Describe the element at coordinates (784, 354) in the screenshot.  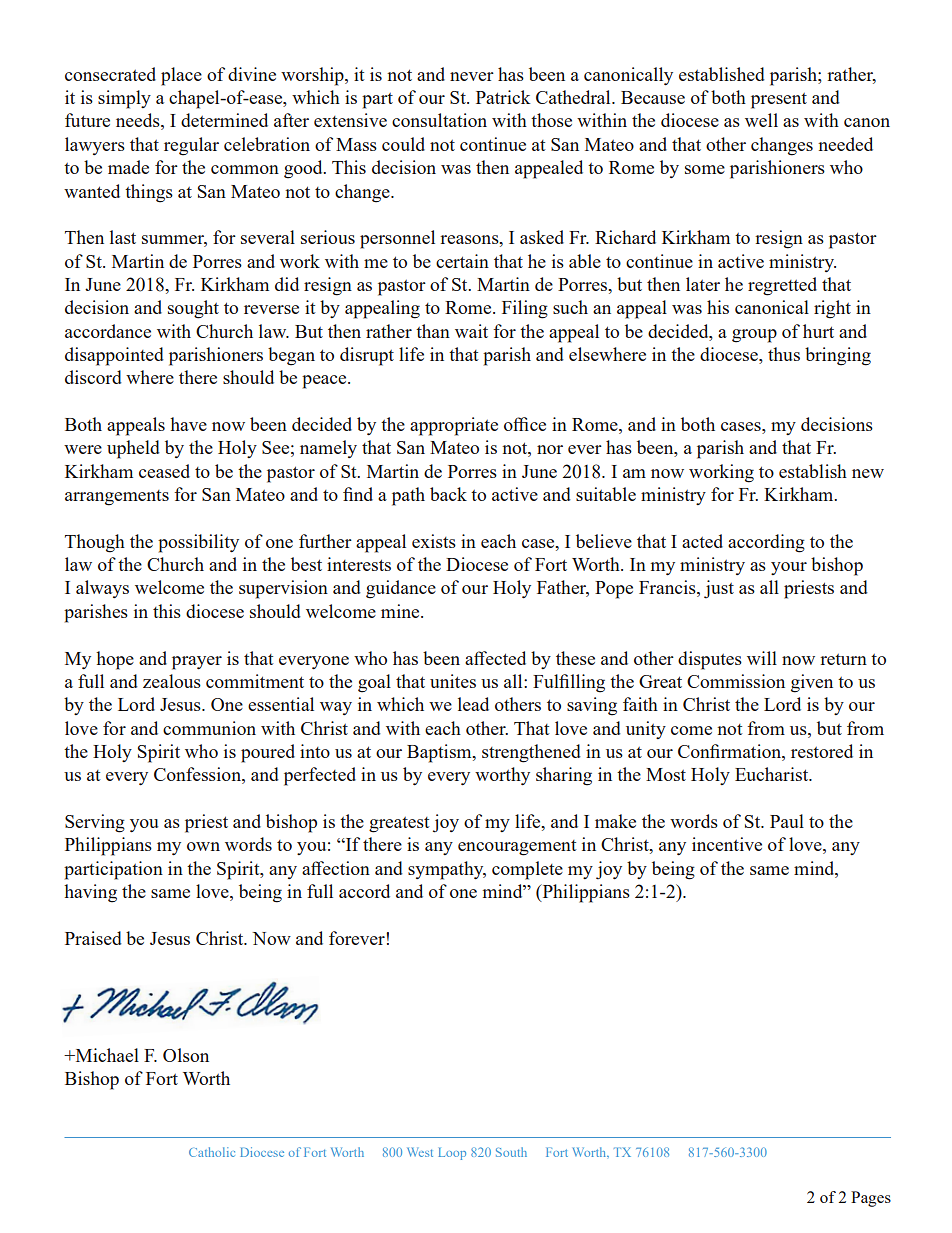
I see `thus` at that location.
